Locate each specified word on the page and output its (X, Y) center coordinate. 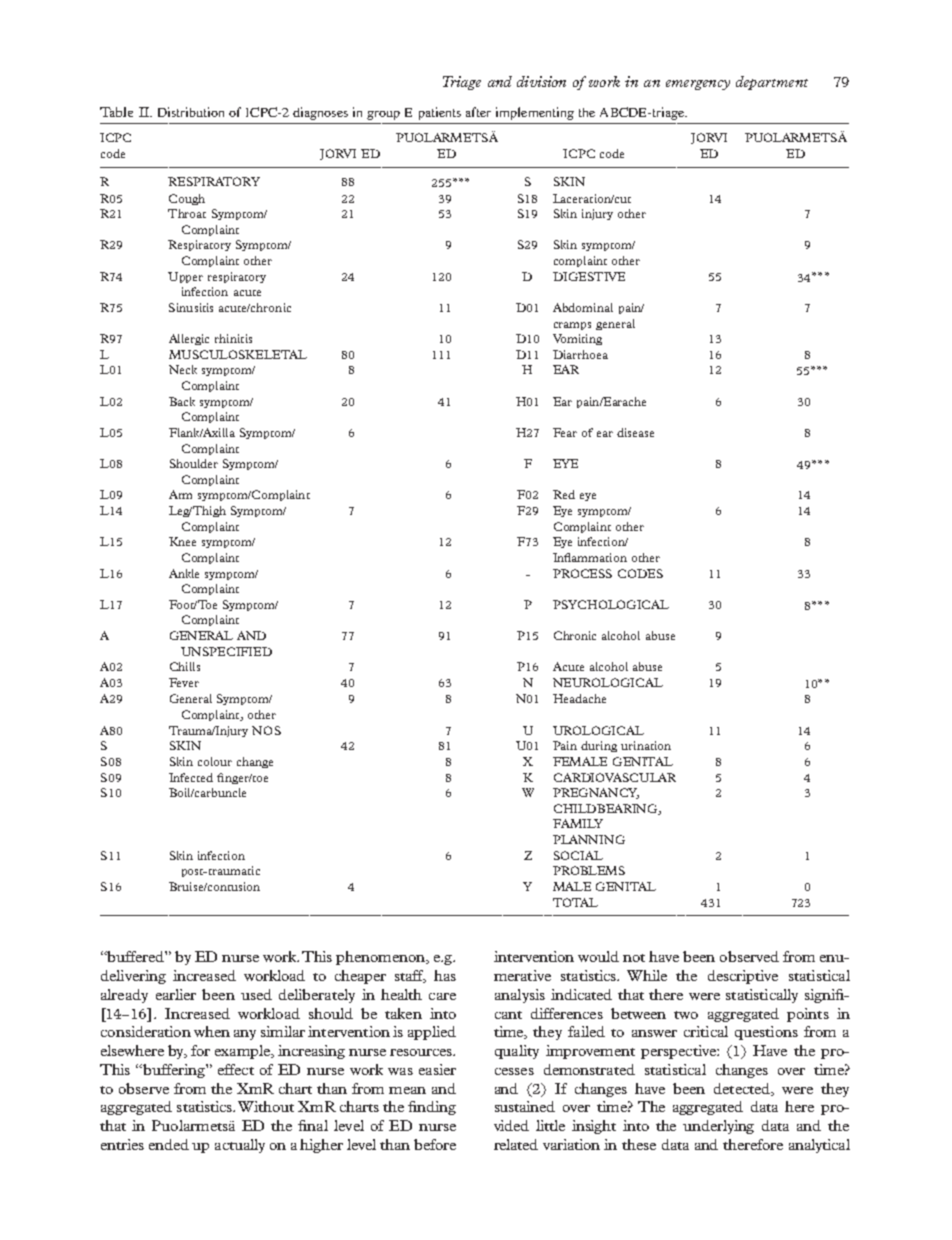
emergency (698, 85)
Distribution (191, 112)
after (478, 112)
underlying (718, 1127)
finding (432, 1108)
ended (169, 1144)
